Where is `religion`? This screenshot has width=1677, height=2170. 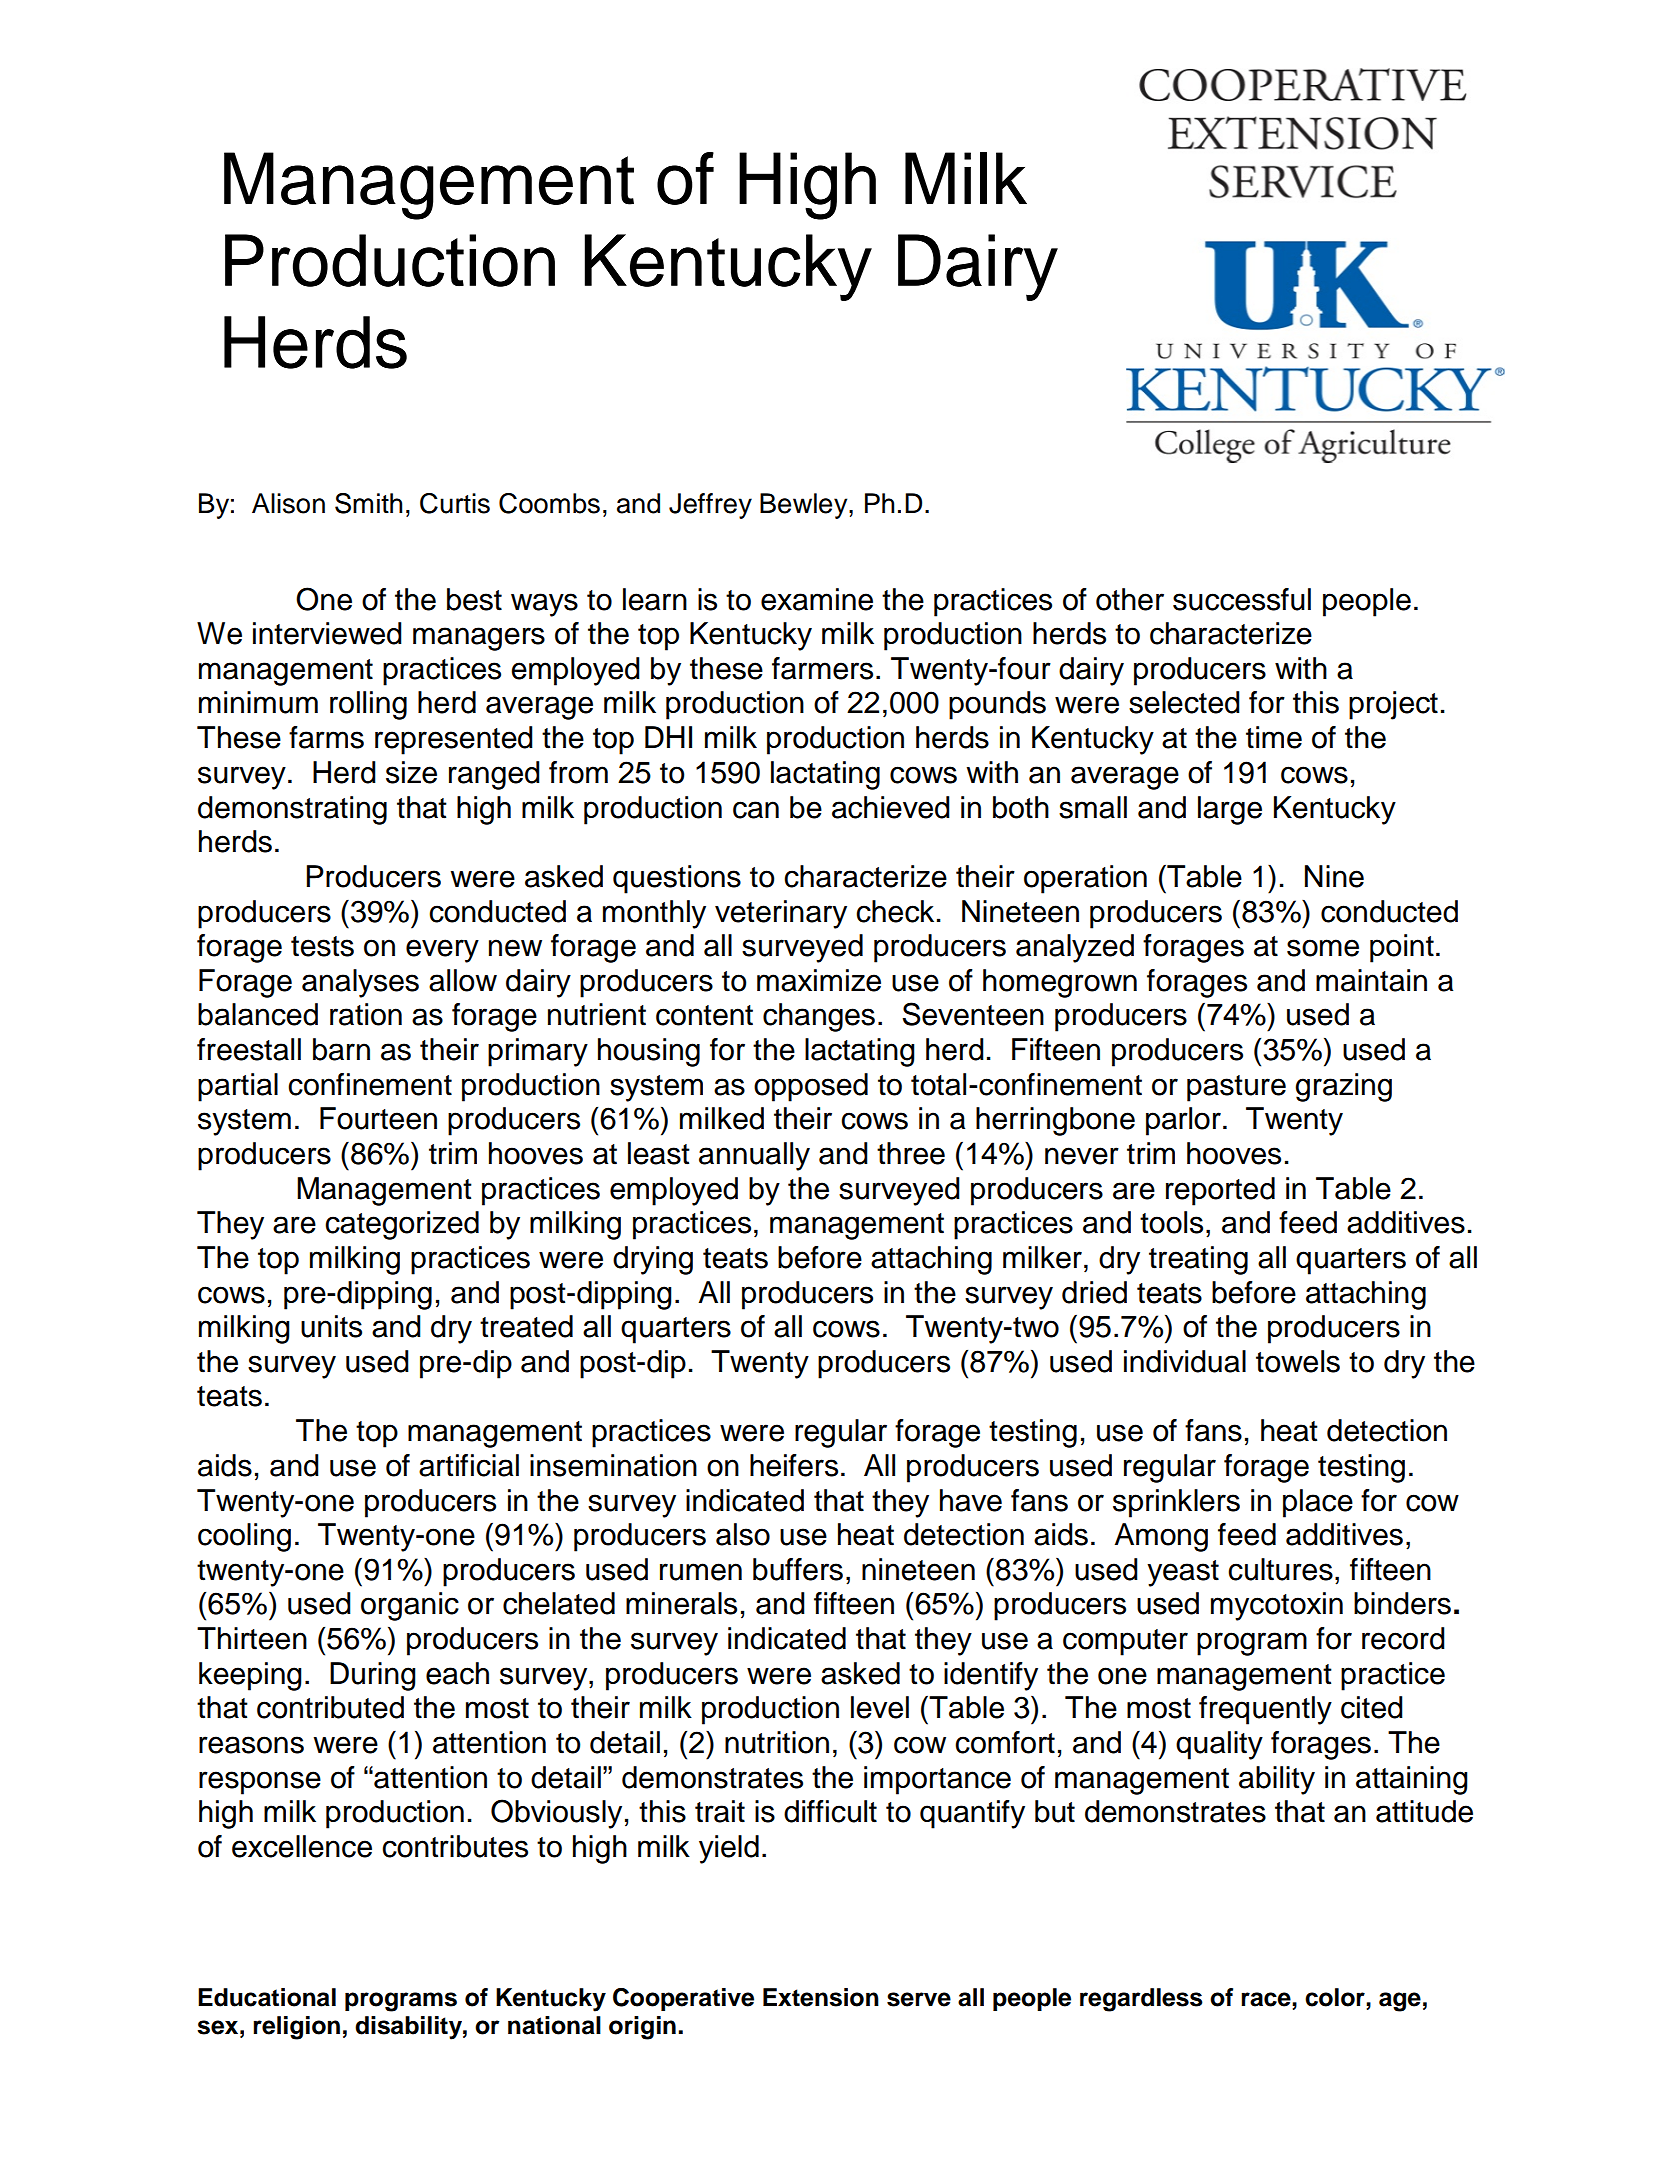
religion is located at coordinates (296, 2028).
